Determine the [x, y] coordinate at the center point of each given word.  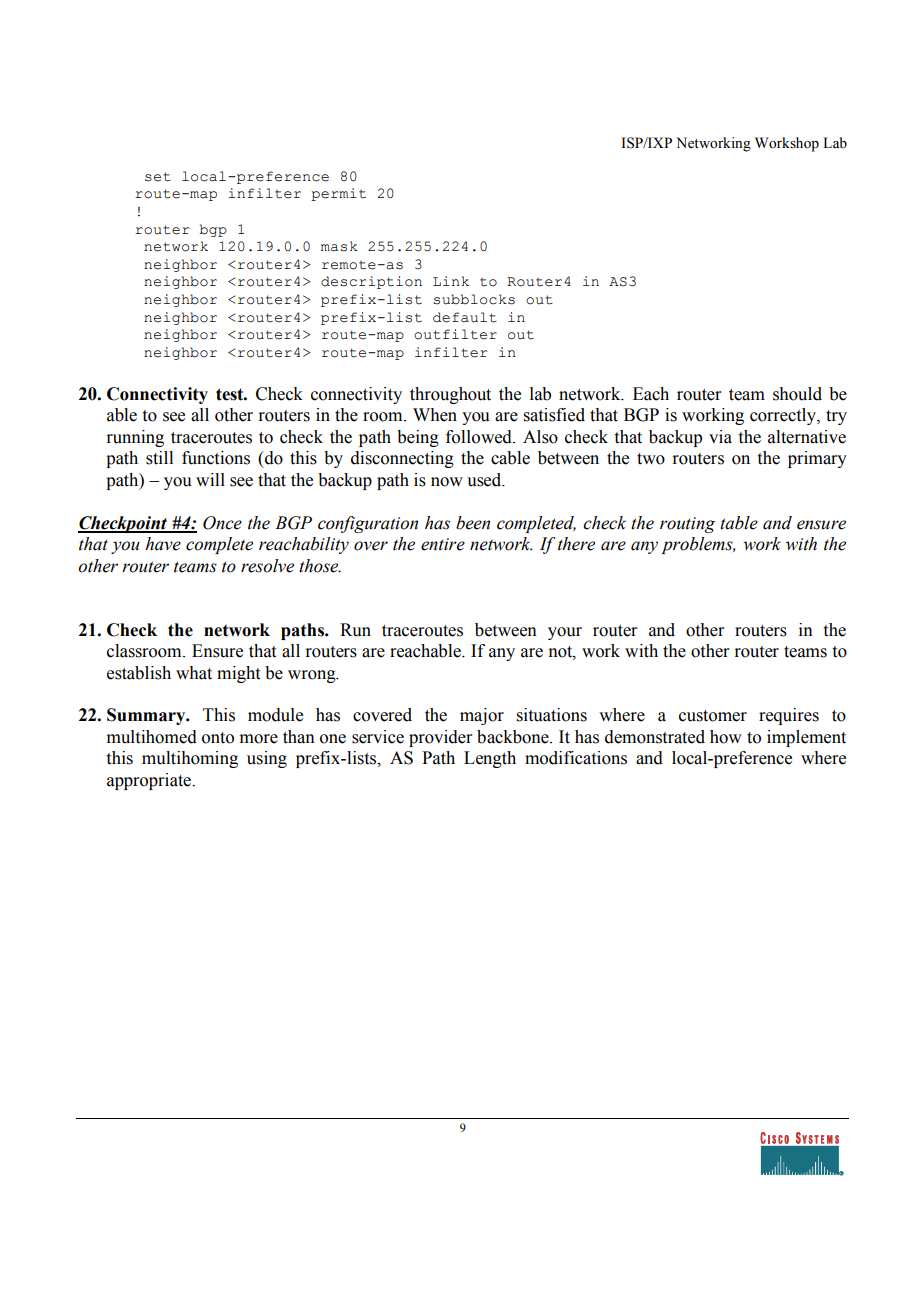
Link [451, 281]
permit [338, 194]
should [797, 394]
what [194, 673]
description [371, 282]
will [210, 479]
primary [817, 459]
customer [713, 716]
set [158, 177]
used [485, 480]
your [565, 633]
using [267, 759]
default [465, 317]
